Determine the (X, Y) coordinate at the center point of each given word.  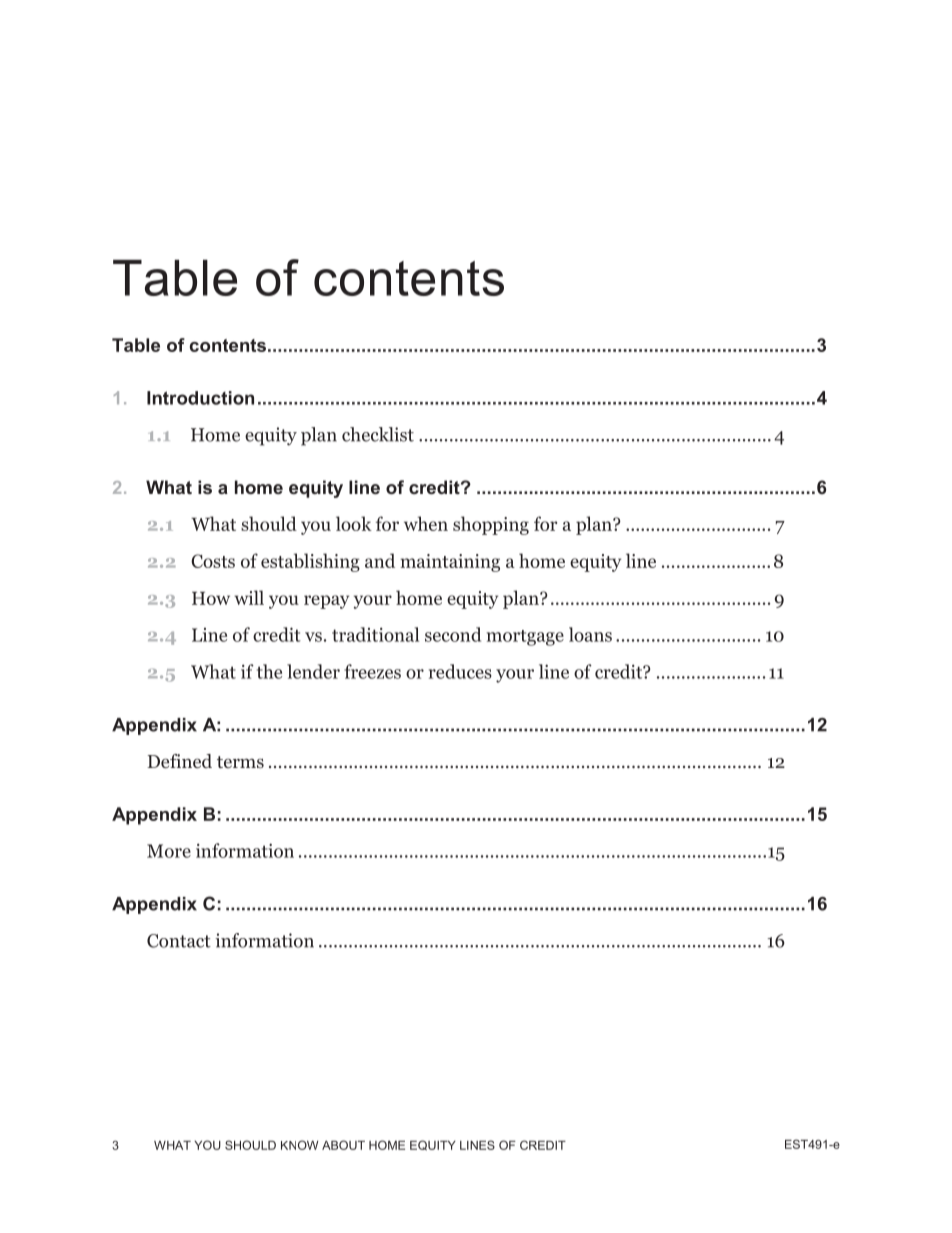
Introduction (200, 398)
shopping (491, 525)
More (169, 851)
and (380, 560)
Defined (179, 761)
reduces (460, 671)
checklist (378, 434)
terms (240, 762)
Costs (213, 561)
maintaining (450, 563)
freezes (372, 671)
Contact (179, 941)
